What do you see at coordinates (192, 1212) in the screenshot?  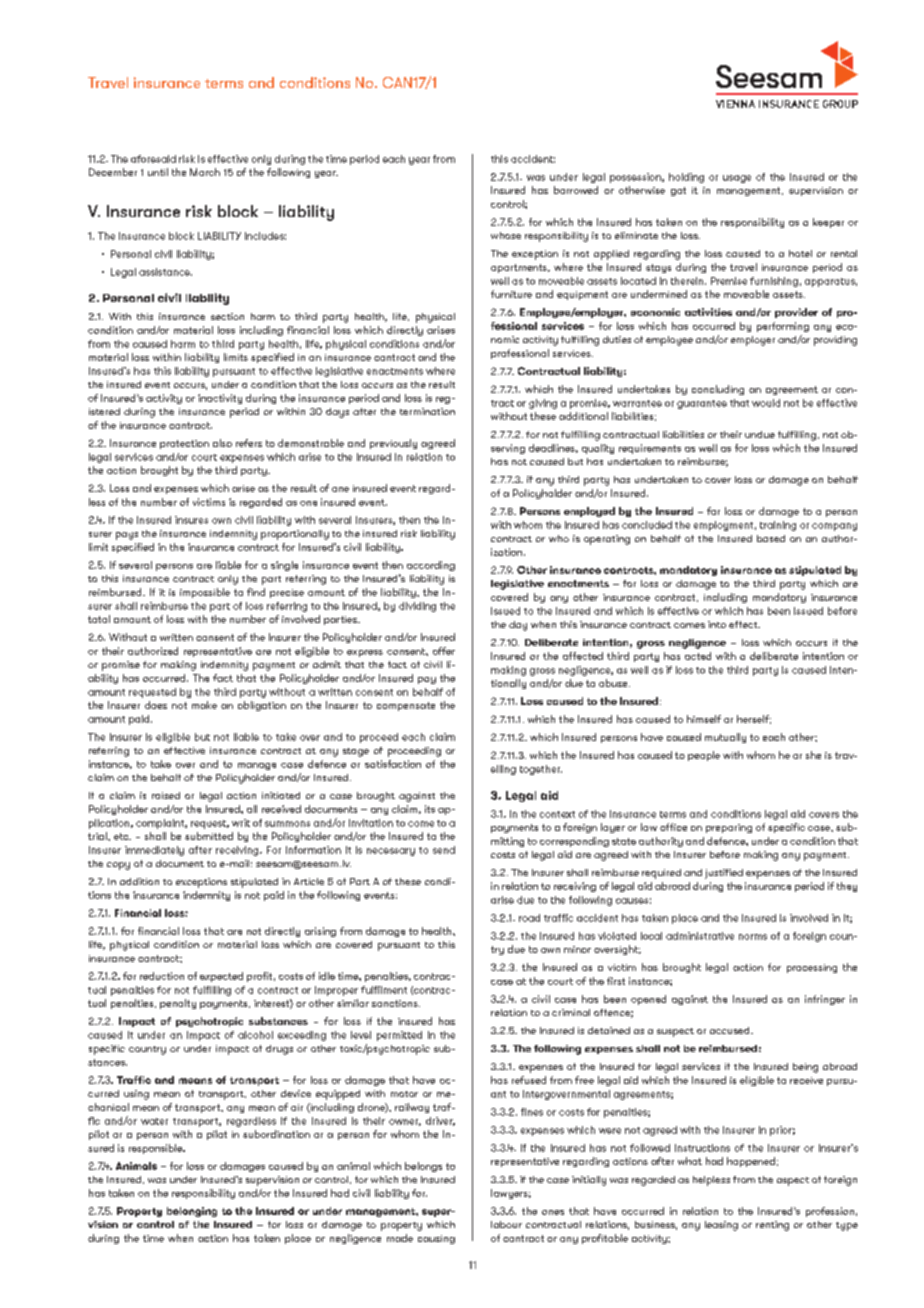 I see `belonging` at bounding box center [192, 1212].
